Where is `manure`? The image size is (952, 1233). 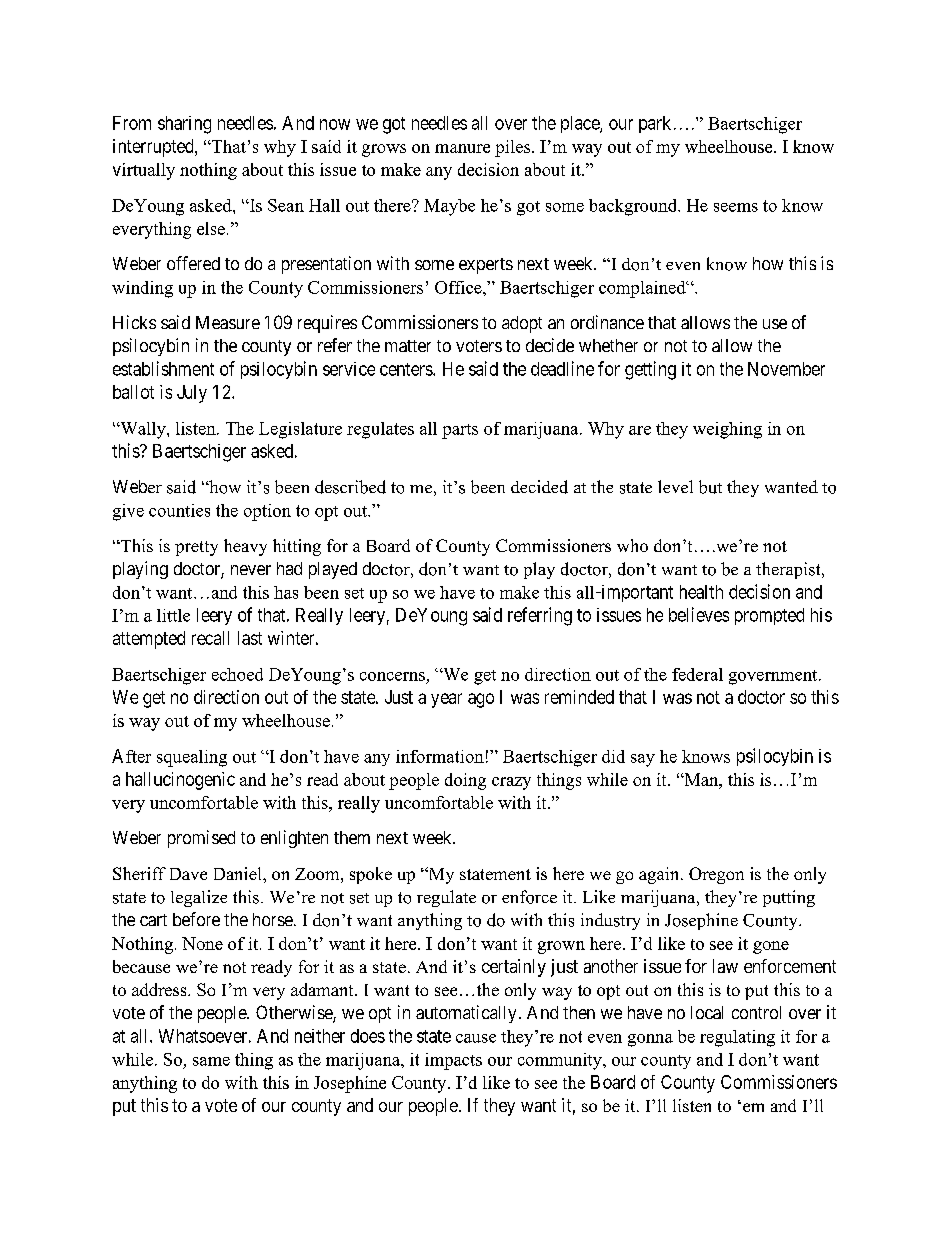 manure is located at coordinates (462, 148).
